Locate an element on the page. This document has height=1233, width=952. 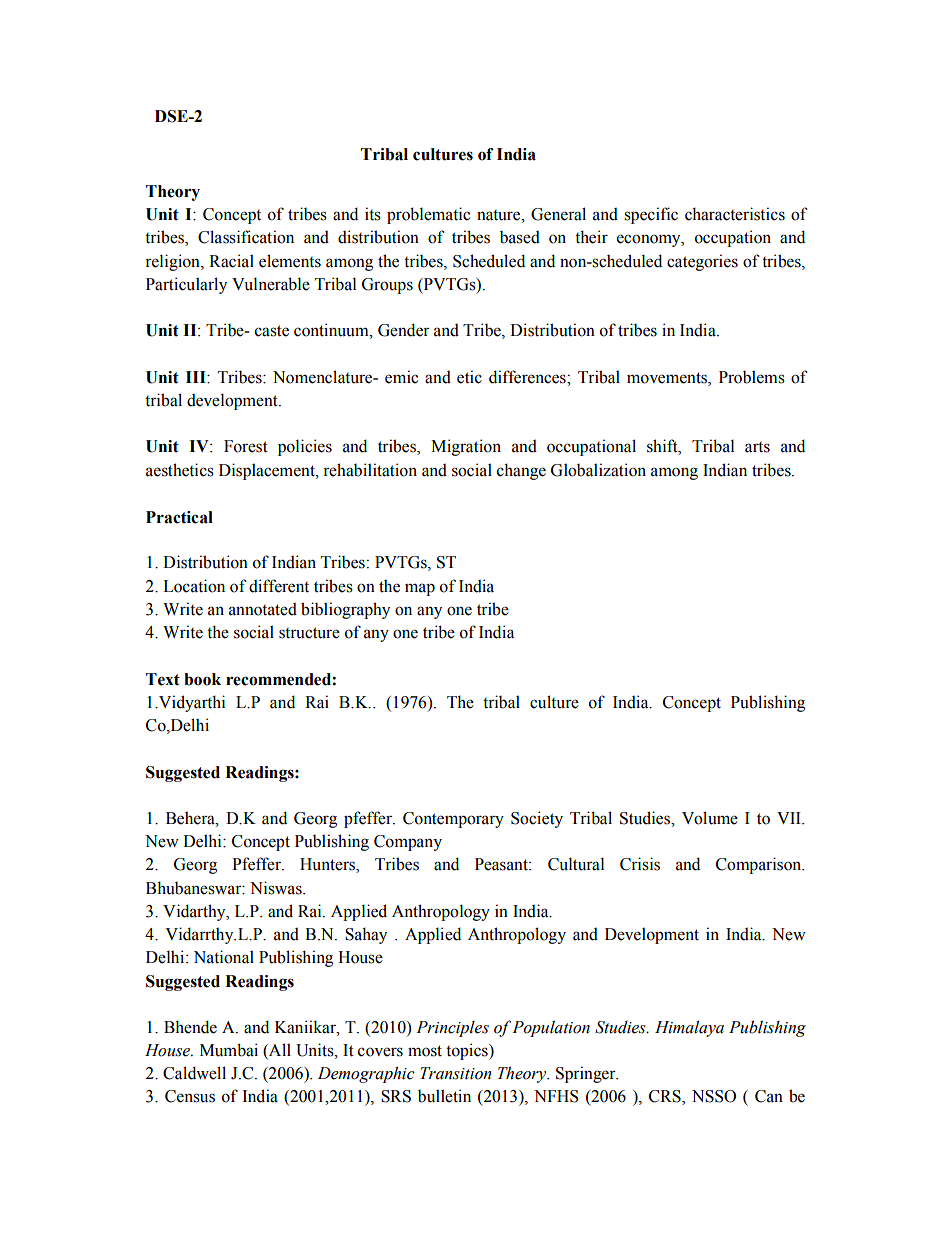
Mumbai is located at coordinates (229, 1050).
